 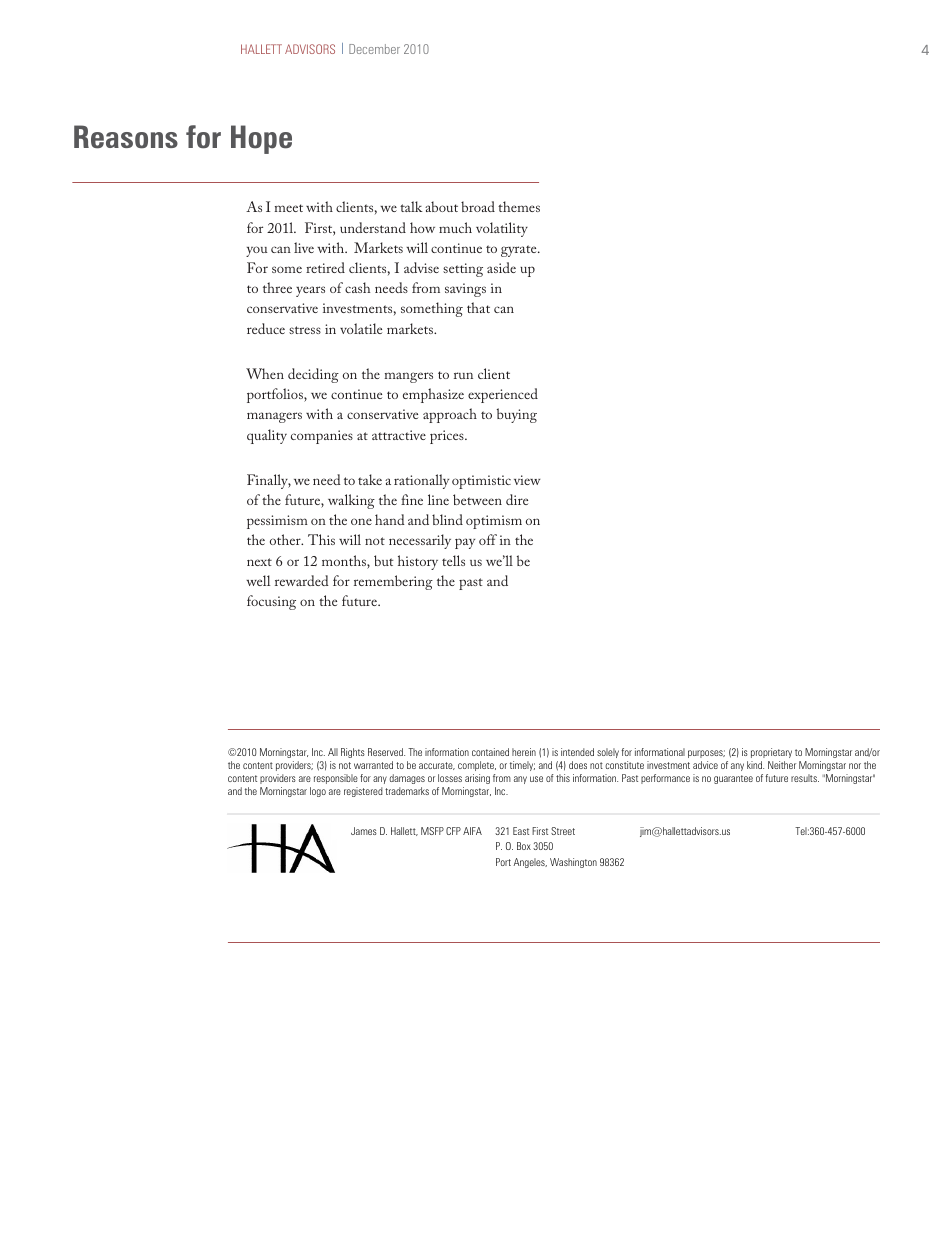 I want to click on volatility, so click(x=502, y=229).
